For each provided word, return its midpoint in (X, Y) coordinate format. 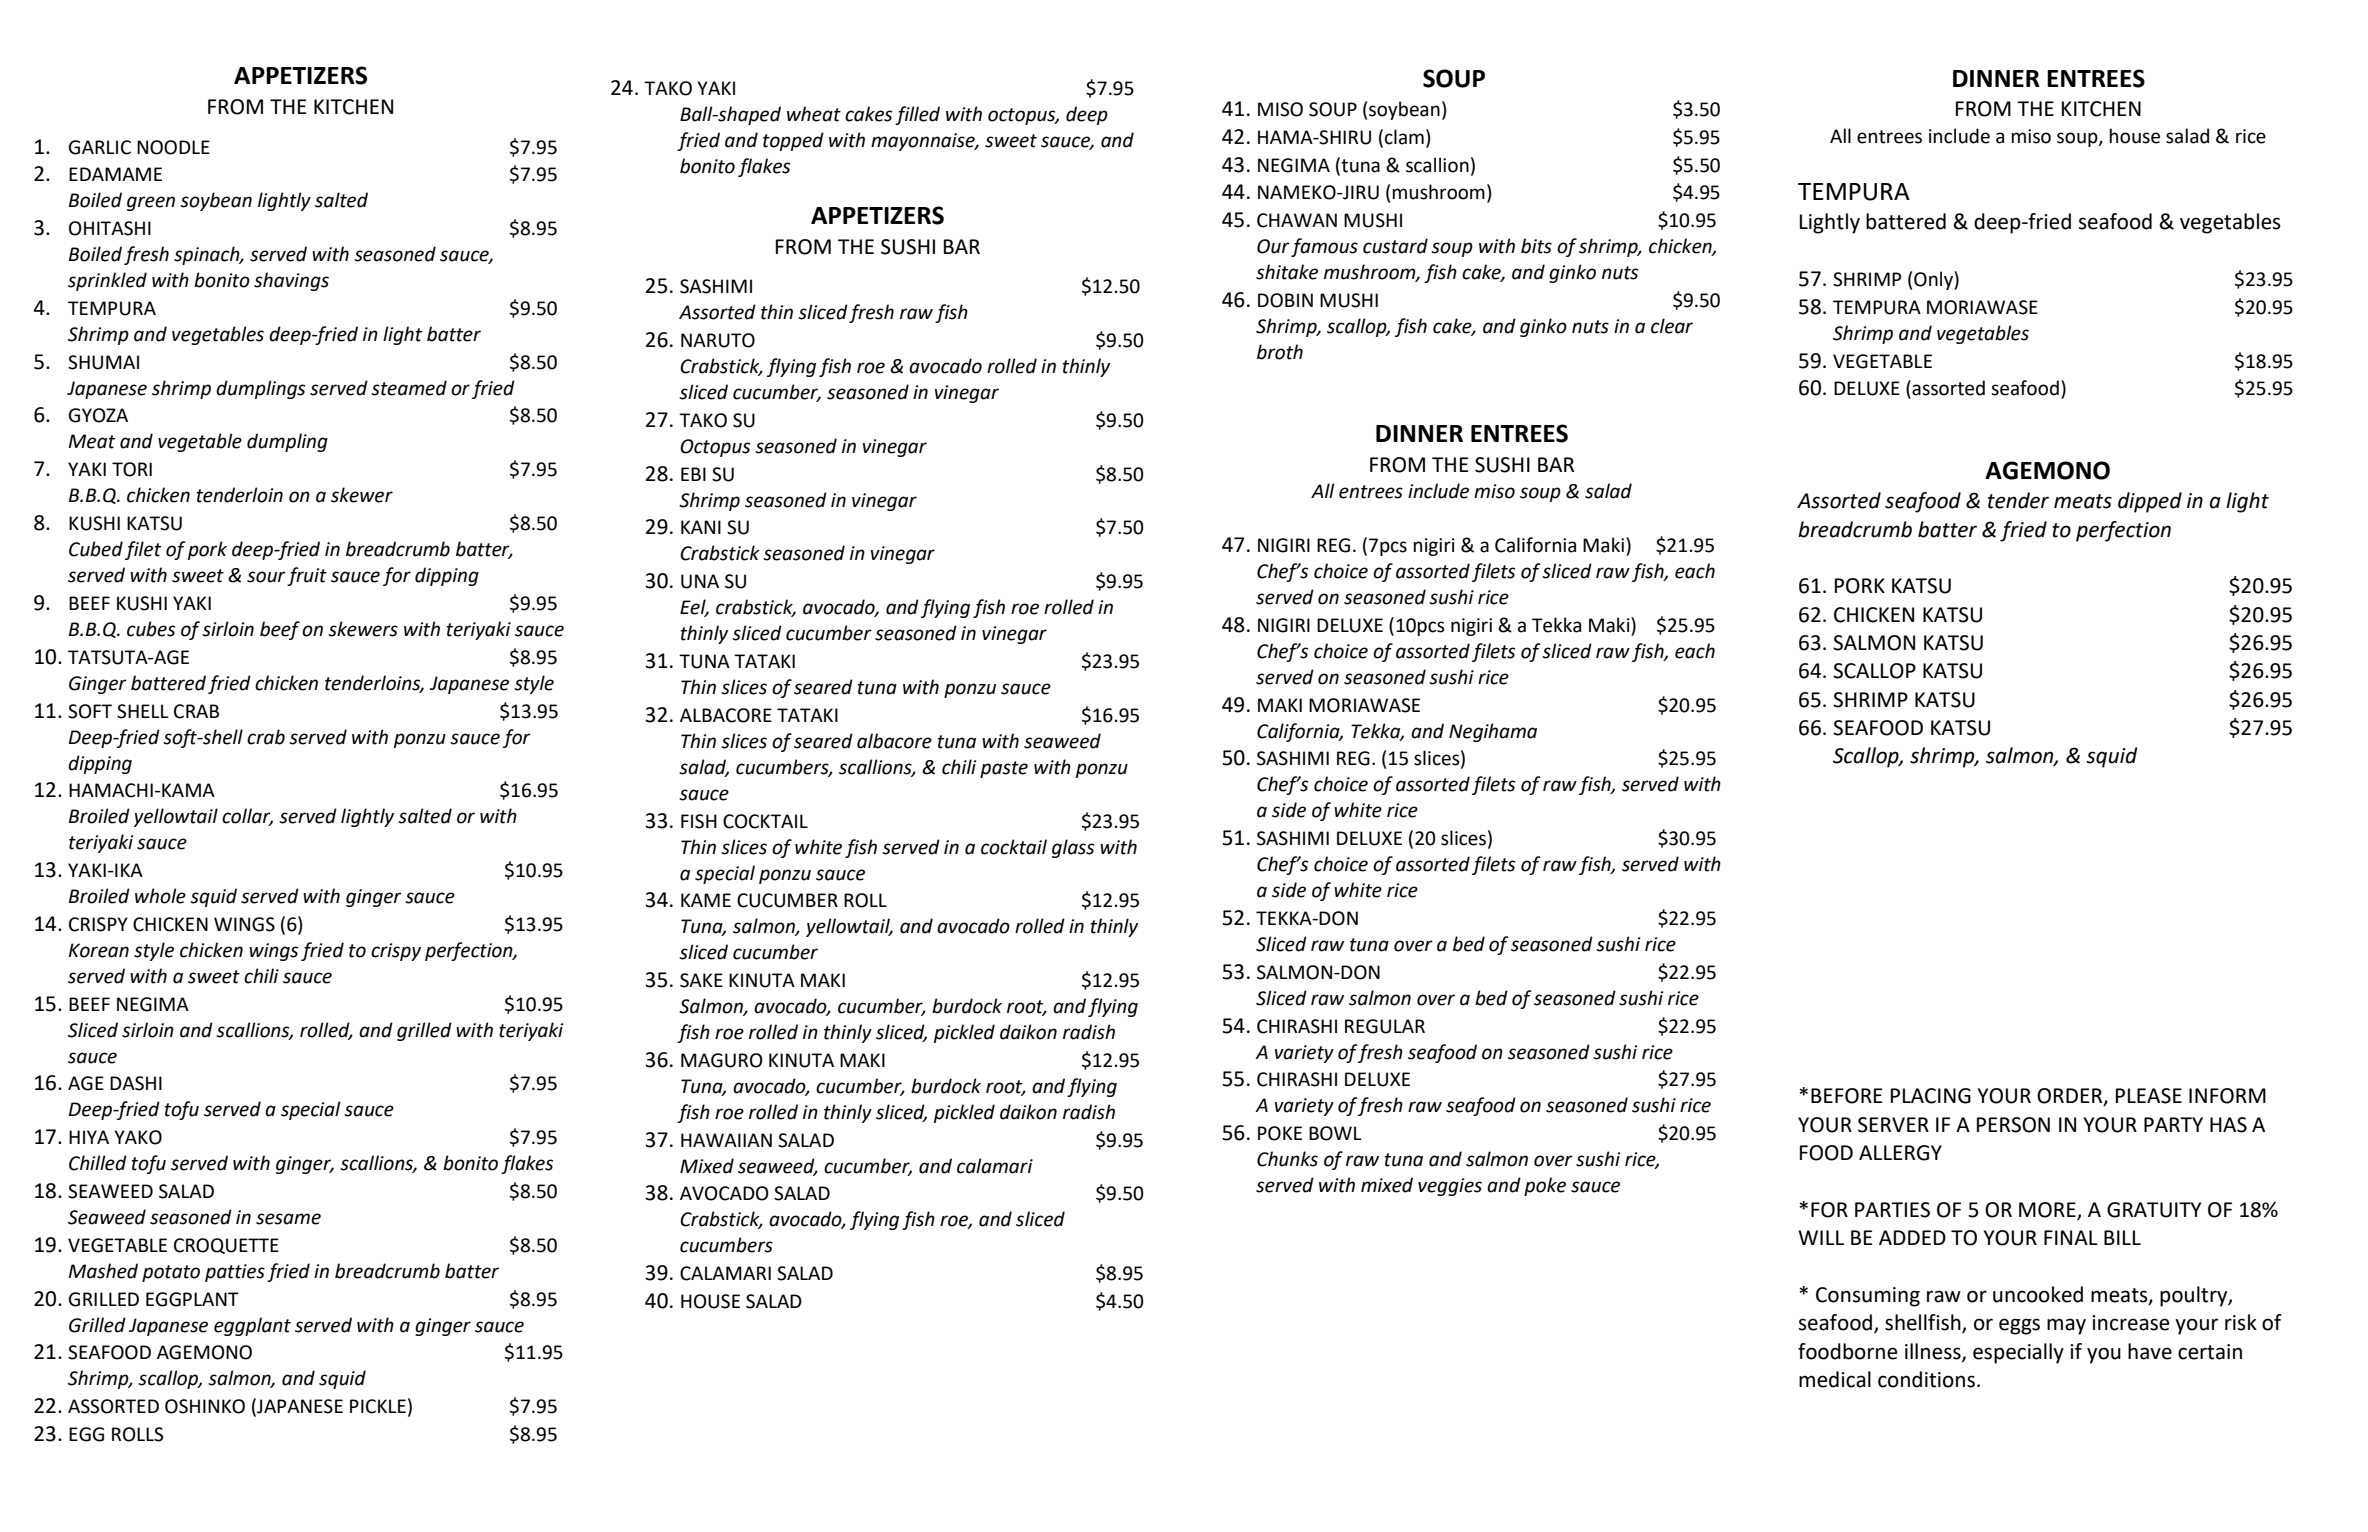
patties (235, 1273)
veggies (1450, 1187)
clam (1404, 137)
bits (1536, 246)
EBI (693, 474)
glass (1073, 848)
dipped (2150, 502)
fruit (307, 576)
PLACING (1931, 1096)
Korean (99, 950)
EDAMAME (115, 174)
